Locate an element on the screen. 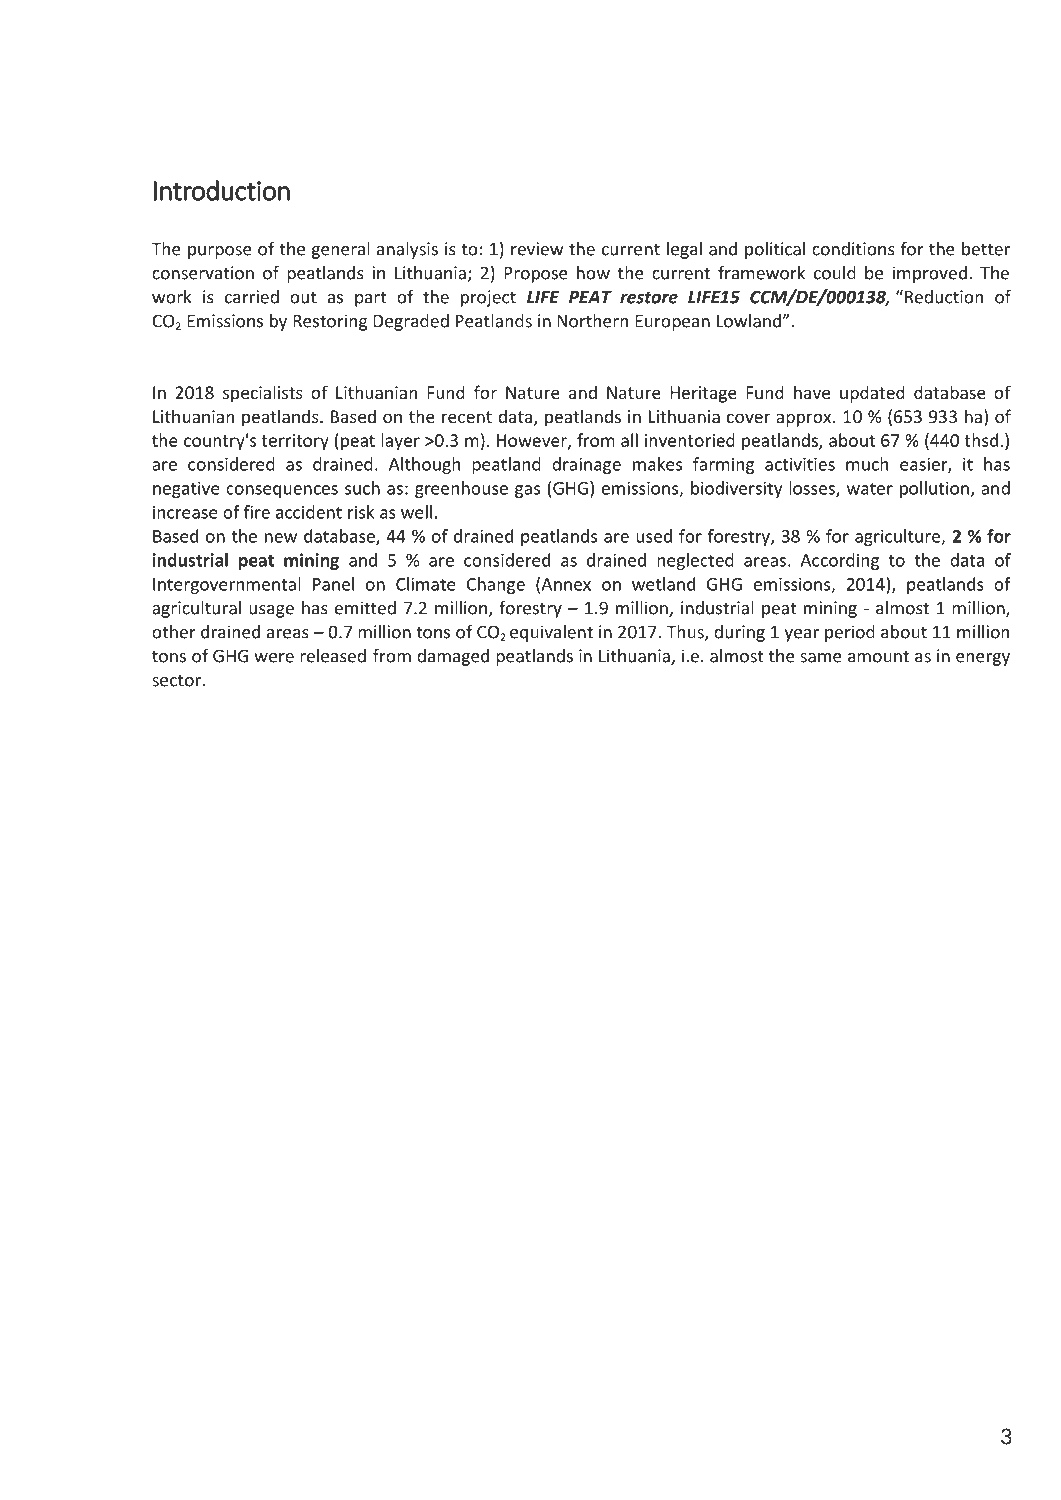  gas is located at coordinates (527, 491).
